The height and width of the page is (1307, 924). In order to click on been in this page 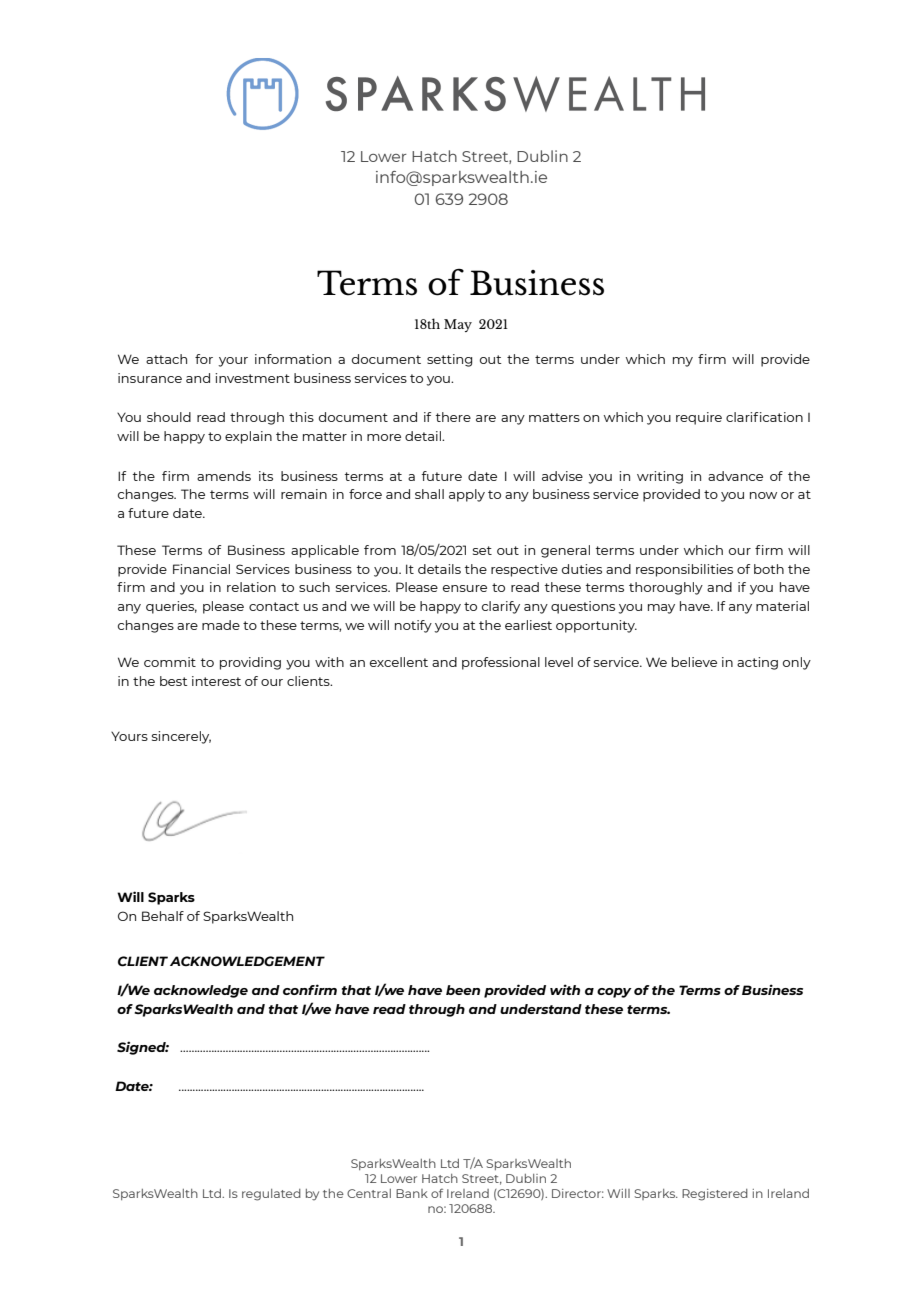, I will do `click(463, 990)`.
